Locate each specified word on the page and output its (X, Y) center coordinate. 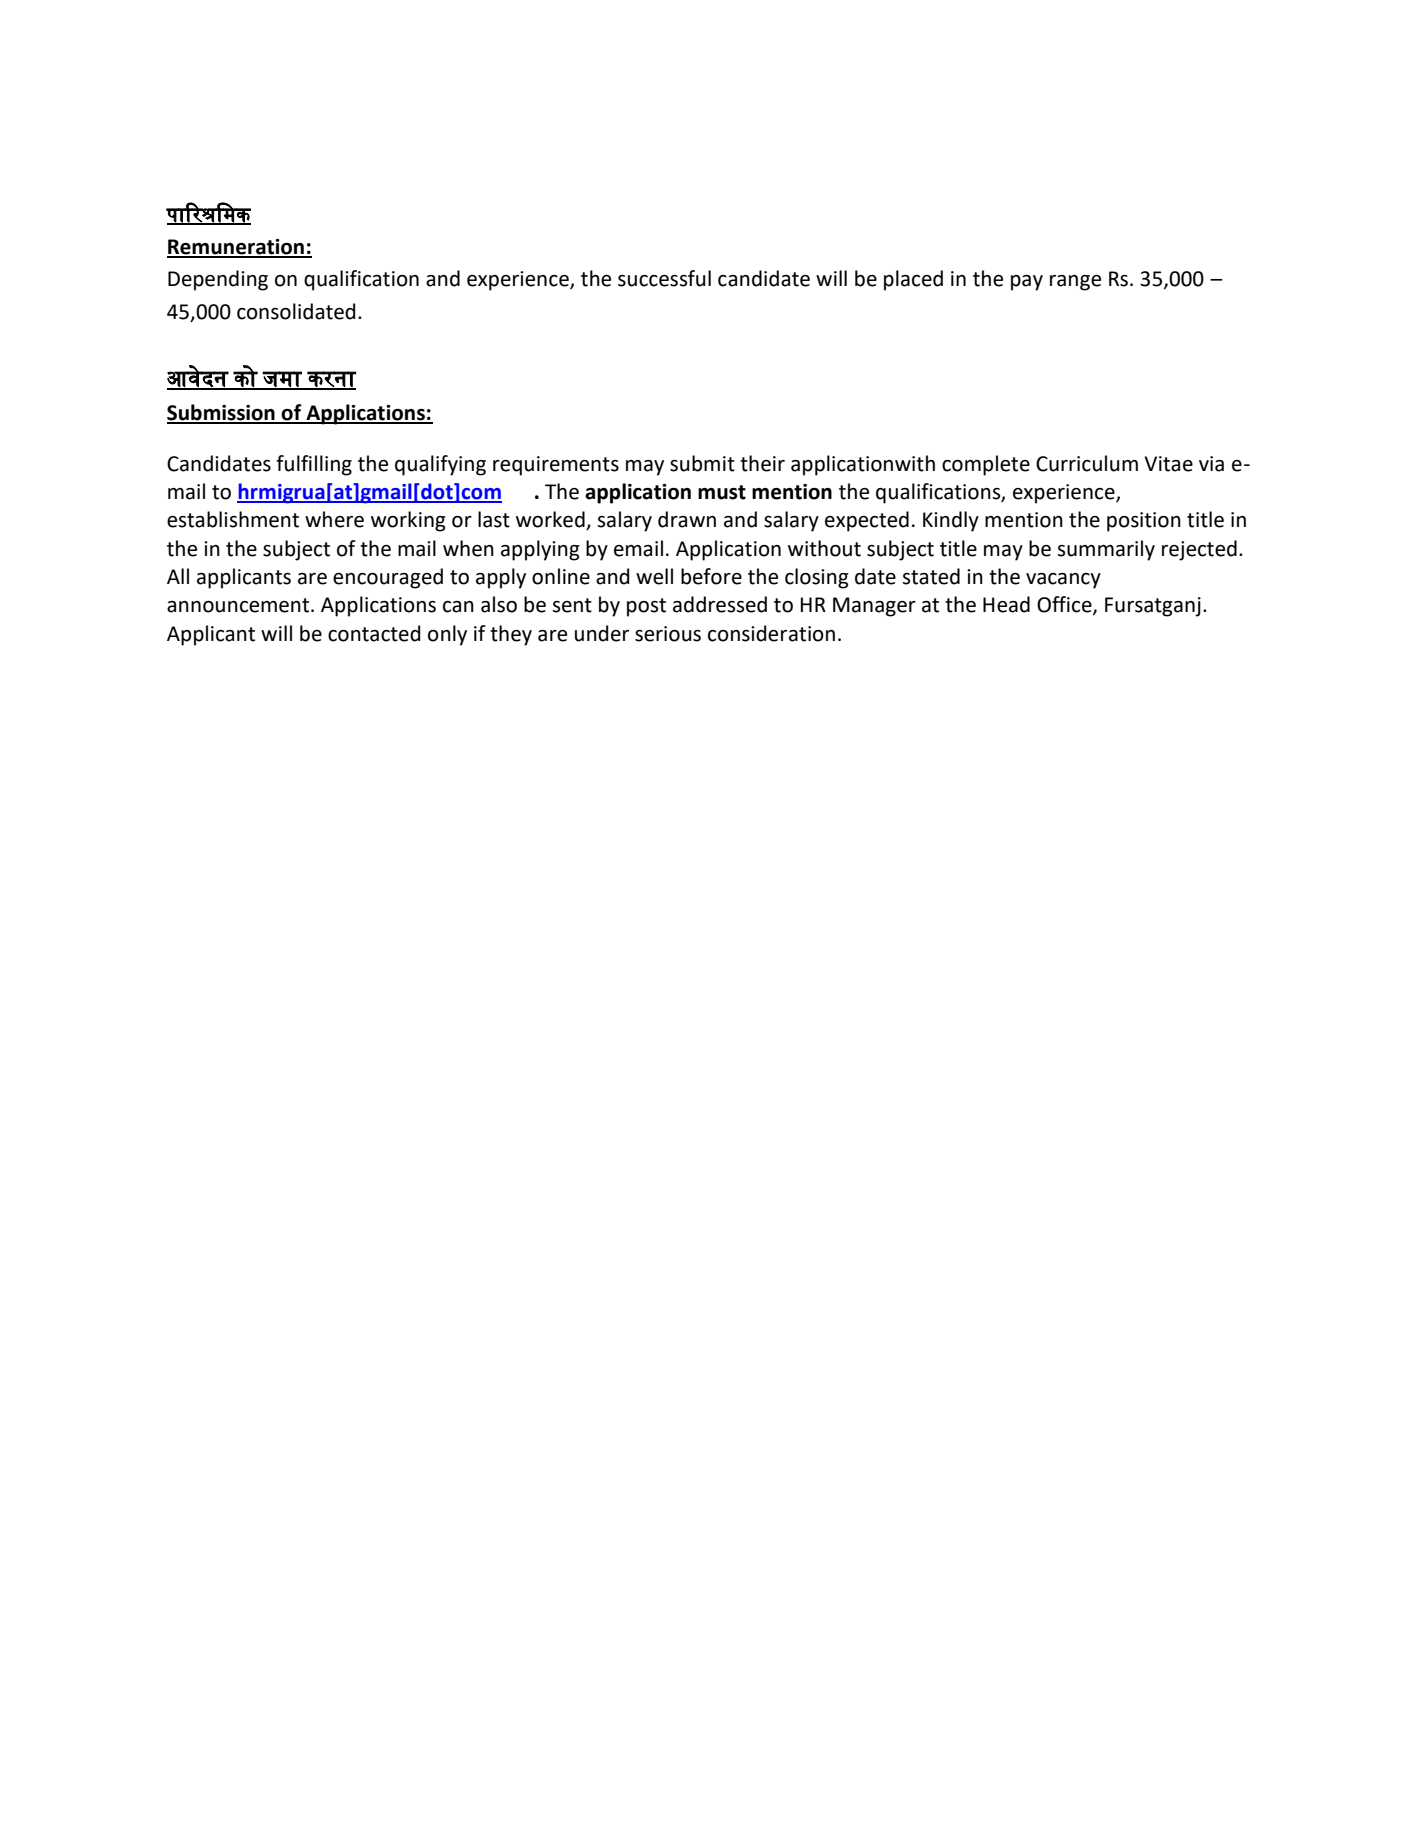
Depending (218, 280)
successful (664, 278)
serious (668, 634)
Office (1065, 605)
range (1075, 283)
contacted (374, 633)
